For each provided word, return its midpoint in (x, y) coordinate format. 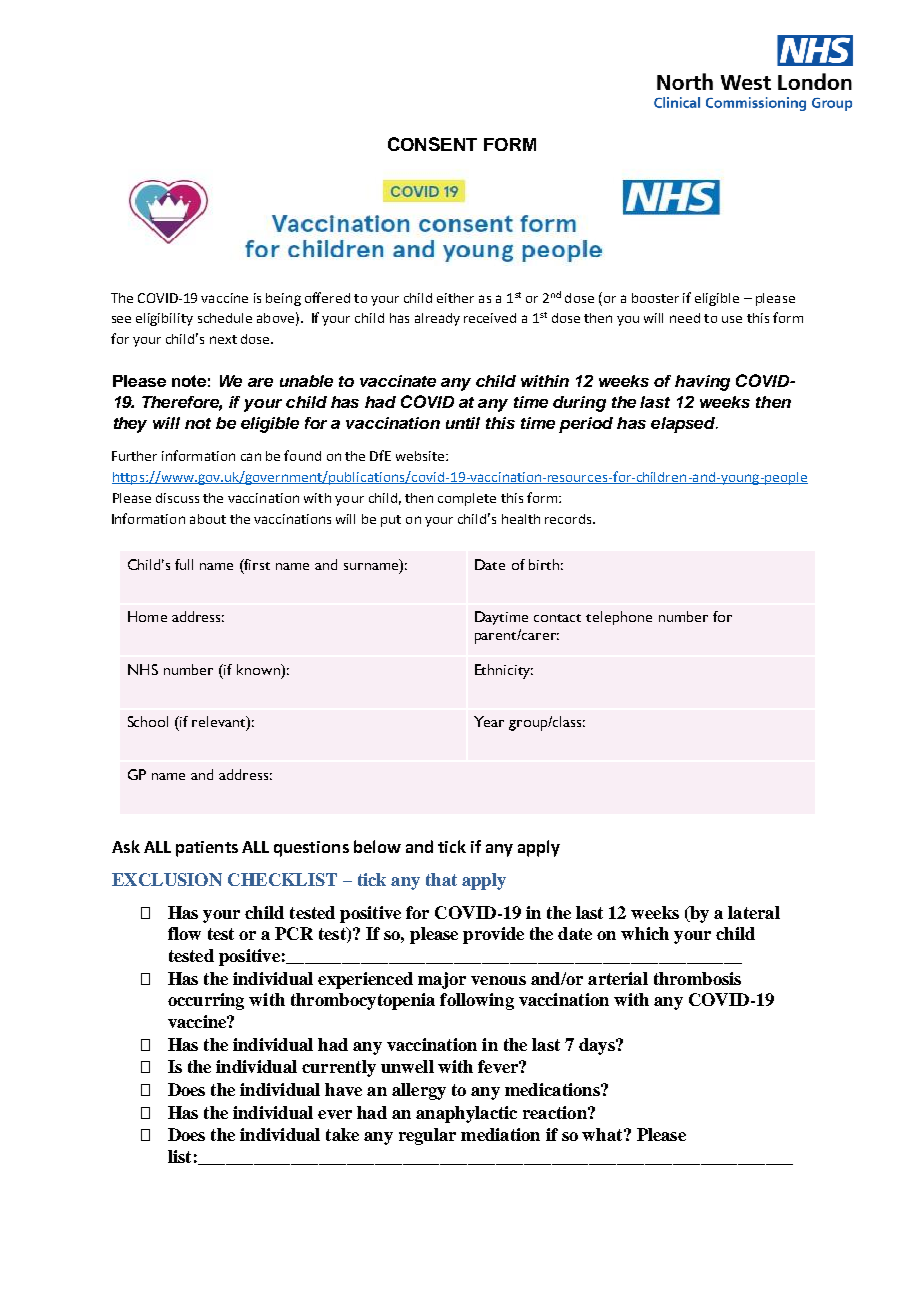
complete (467, 499)
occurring (206, 1001)
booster (655, 298)
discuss (177, 498)
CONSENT (432, 144)
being (283, 299)
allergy (419, 1091)
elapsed (684, 425)
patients (207, 849)
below (377, 846)
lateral (754, 912)
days (598, 1046)
